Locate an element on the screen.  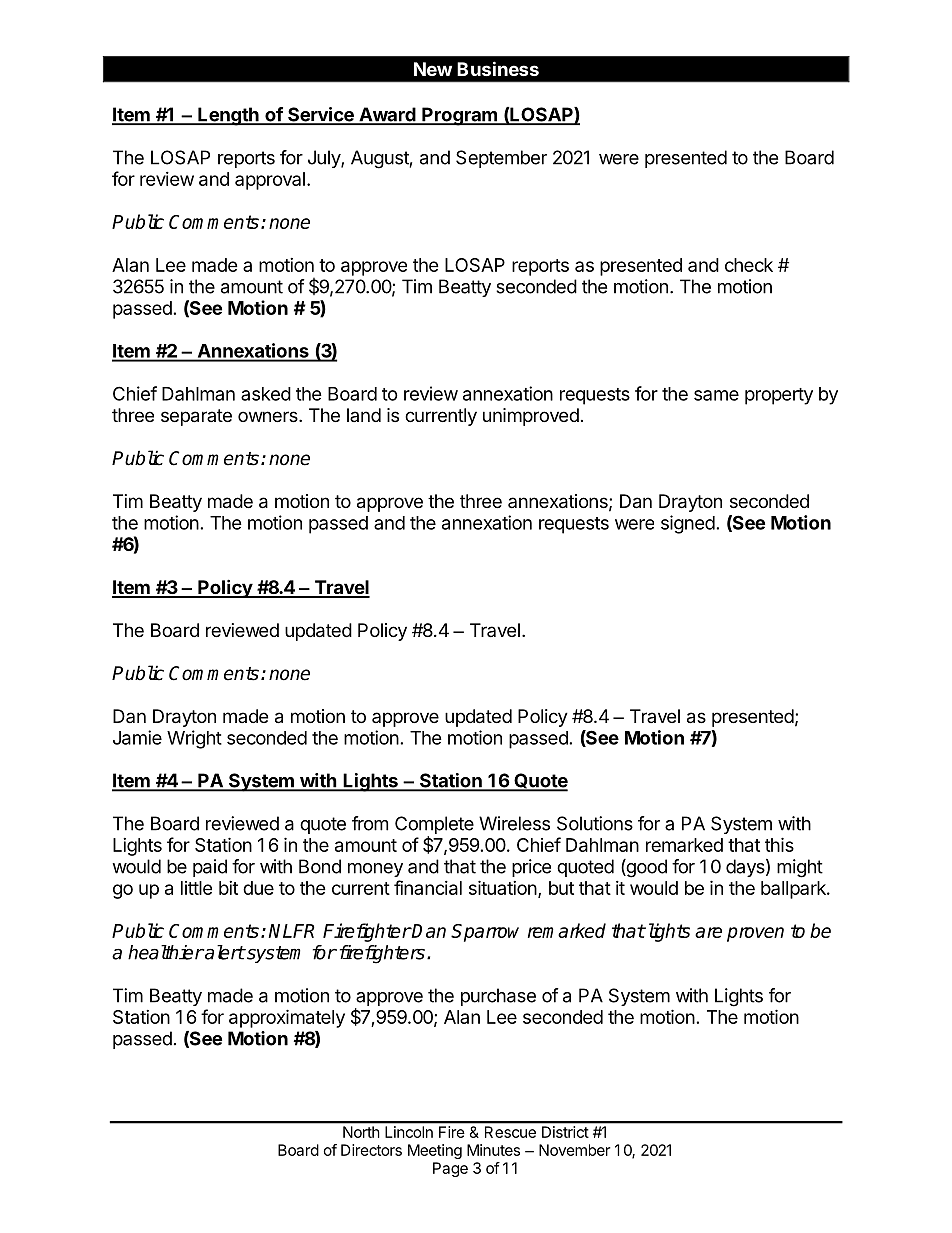
land is located at coordinates (364, 415).
